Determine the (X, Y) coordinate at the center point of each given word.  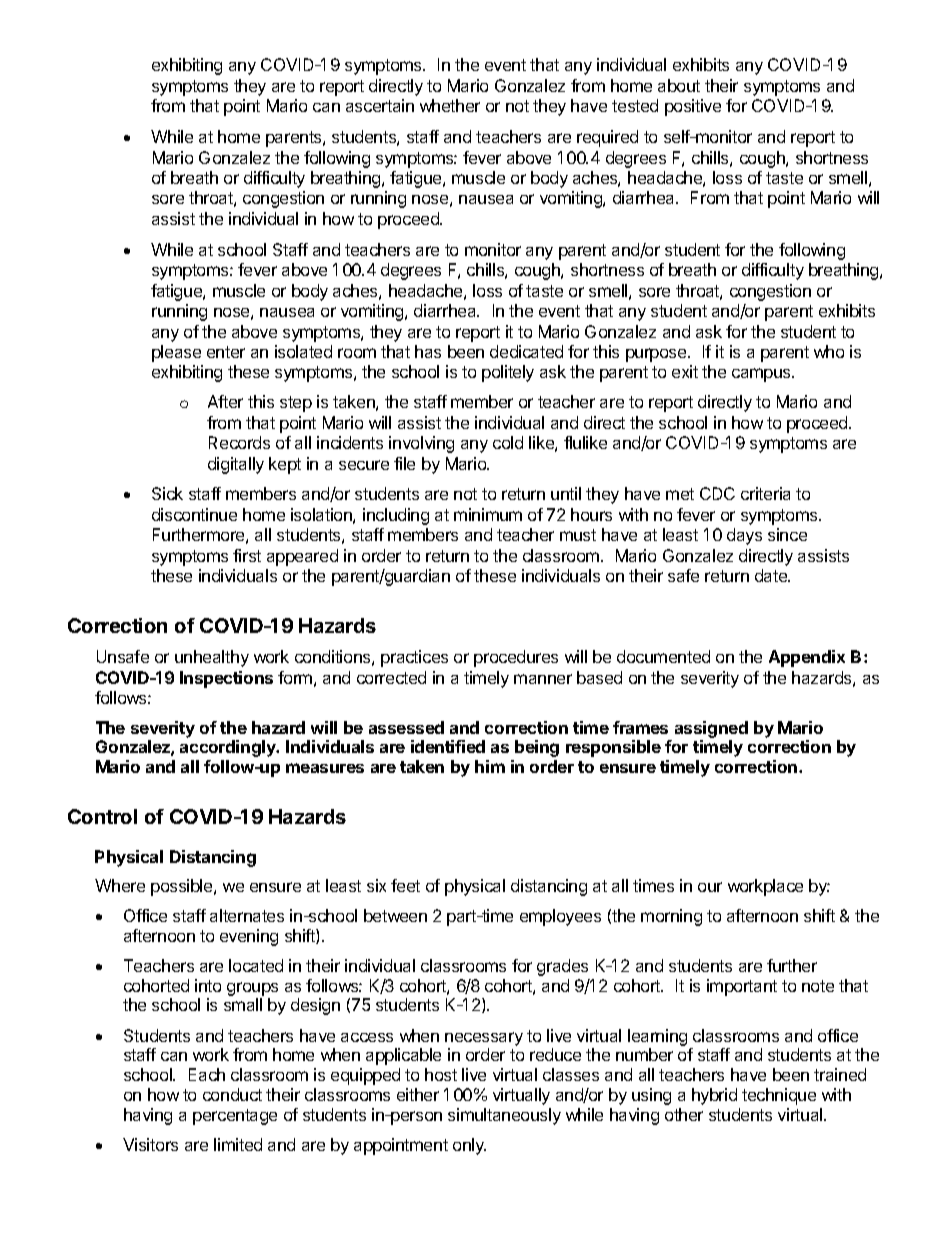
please (176, 353)
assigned (711, 729)
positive (693, 107)
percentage (235, 1117)
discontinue (194, 514)
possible (183, 887)
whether (450, 105)
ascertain (380, 105)
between (395, 915)
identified (448, 746)
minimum (488, 514)
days (744, 536)
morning (671, 917)
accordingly (229, 748)
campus (762, 375)
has (428, 351)
